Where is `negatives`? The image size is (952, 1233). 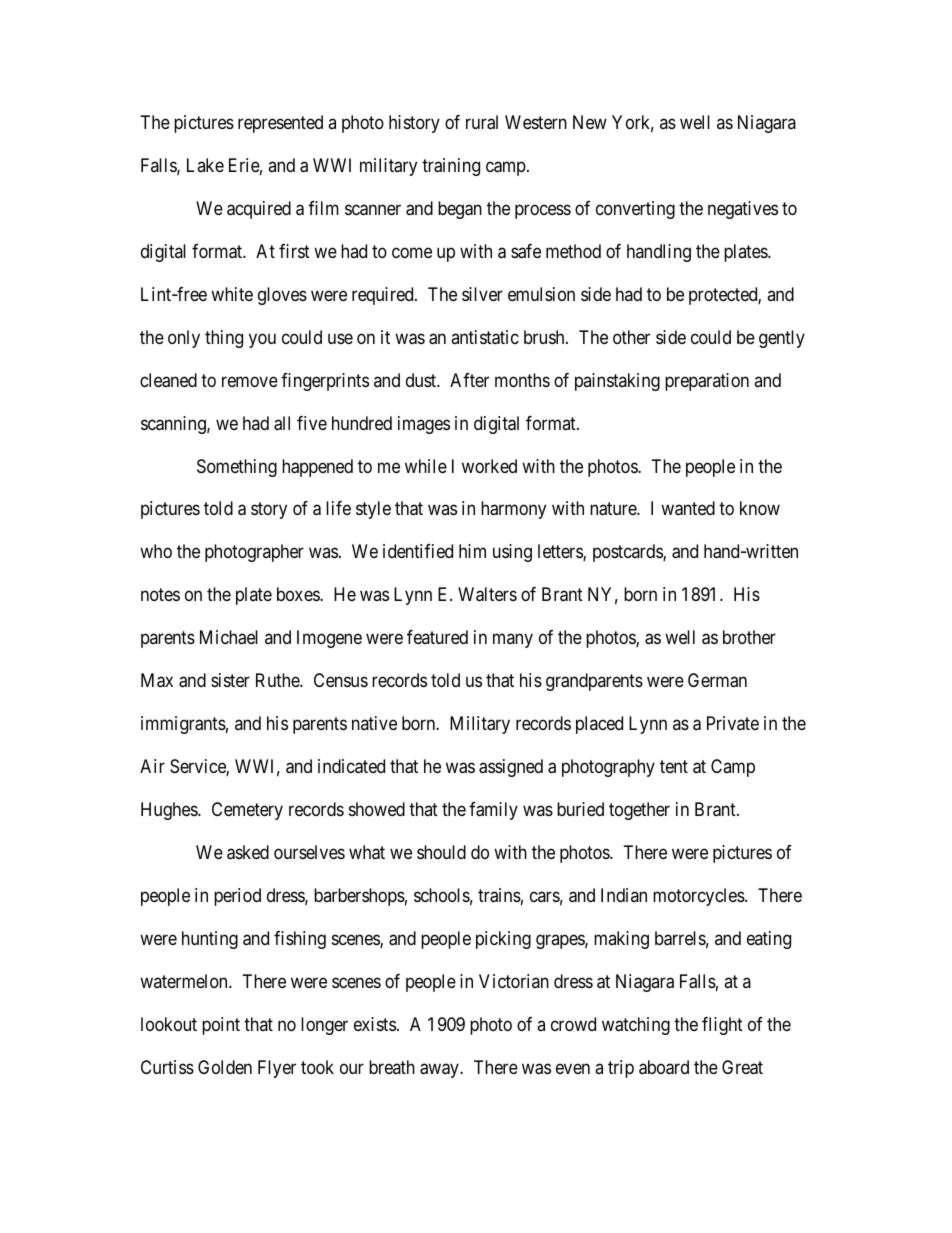
negatives is located at coordinates (743, 210).
